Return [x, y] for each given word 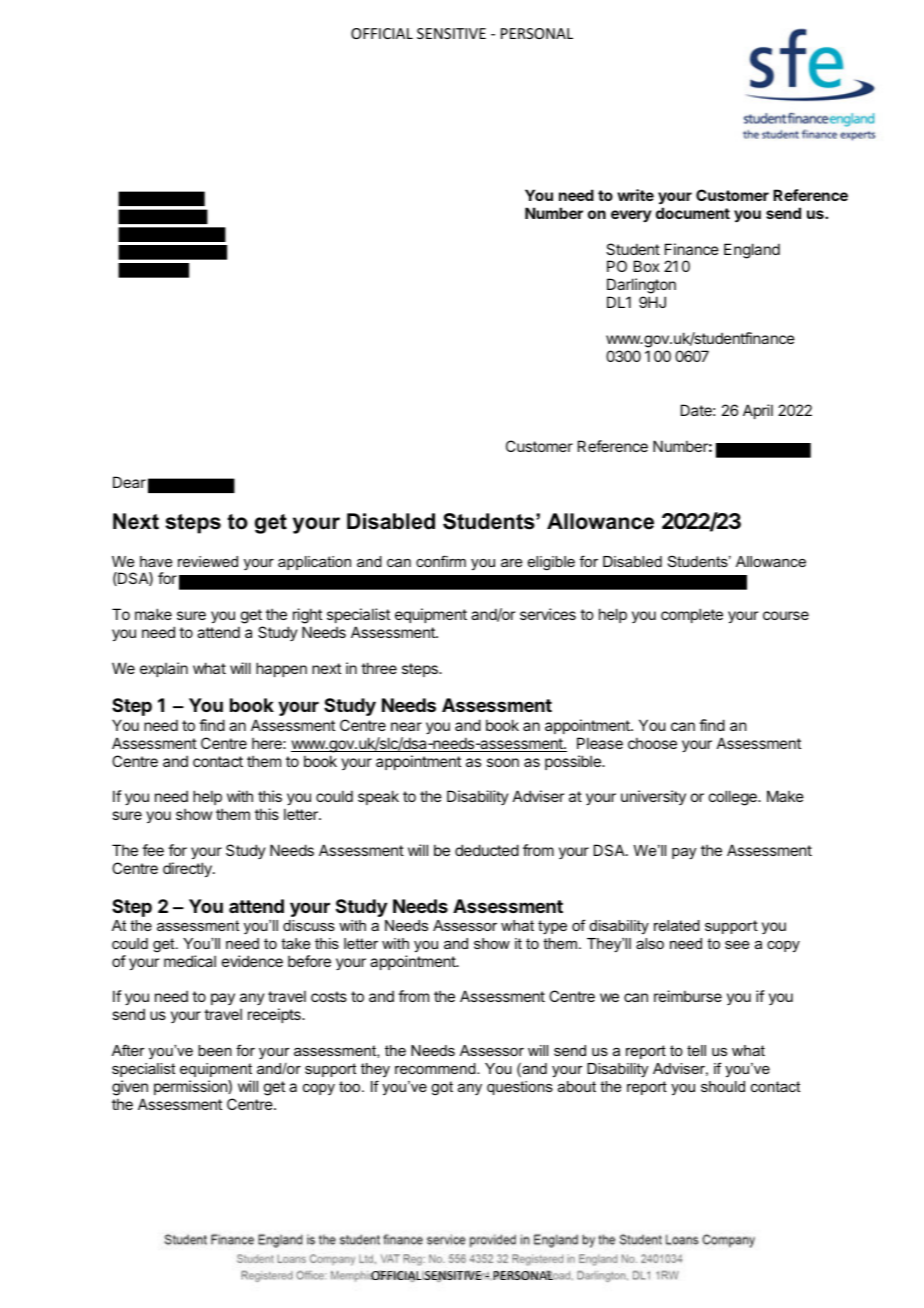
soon [503, 762]
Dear [129, 482]
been [215, 1050]
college [734, 798]
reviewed [208, 561]
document [693, 213]
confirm [441, 561]
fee [153, 850]
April [758, 411]
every [631, 216]
